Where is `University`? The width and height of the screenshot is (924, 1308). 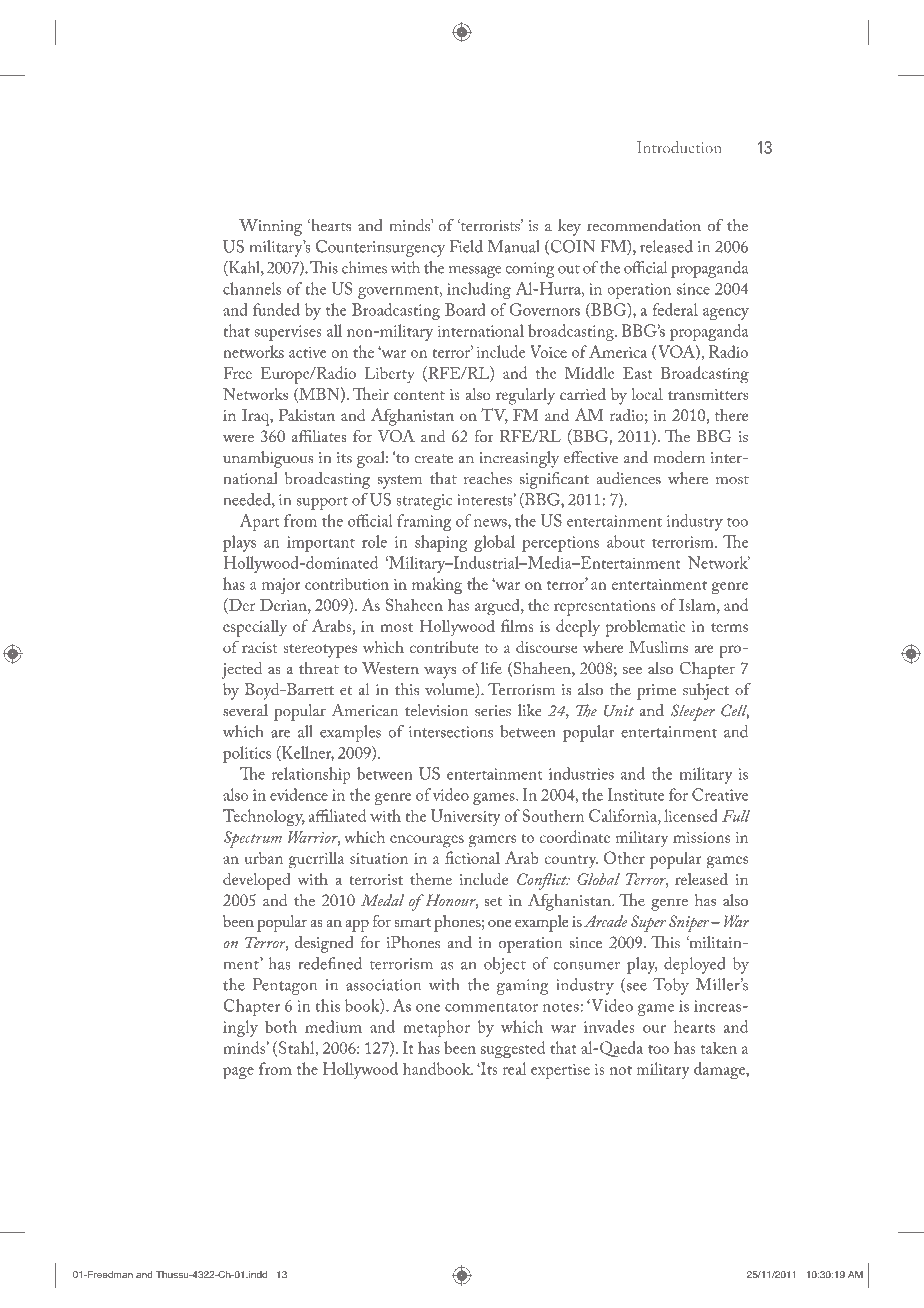
University is located at coordinates (466, 817).
